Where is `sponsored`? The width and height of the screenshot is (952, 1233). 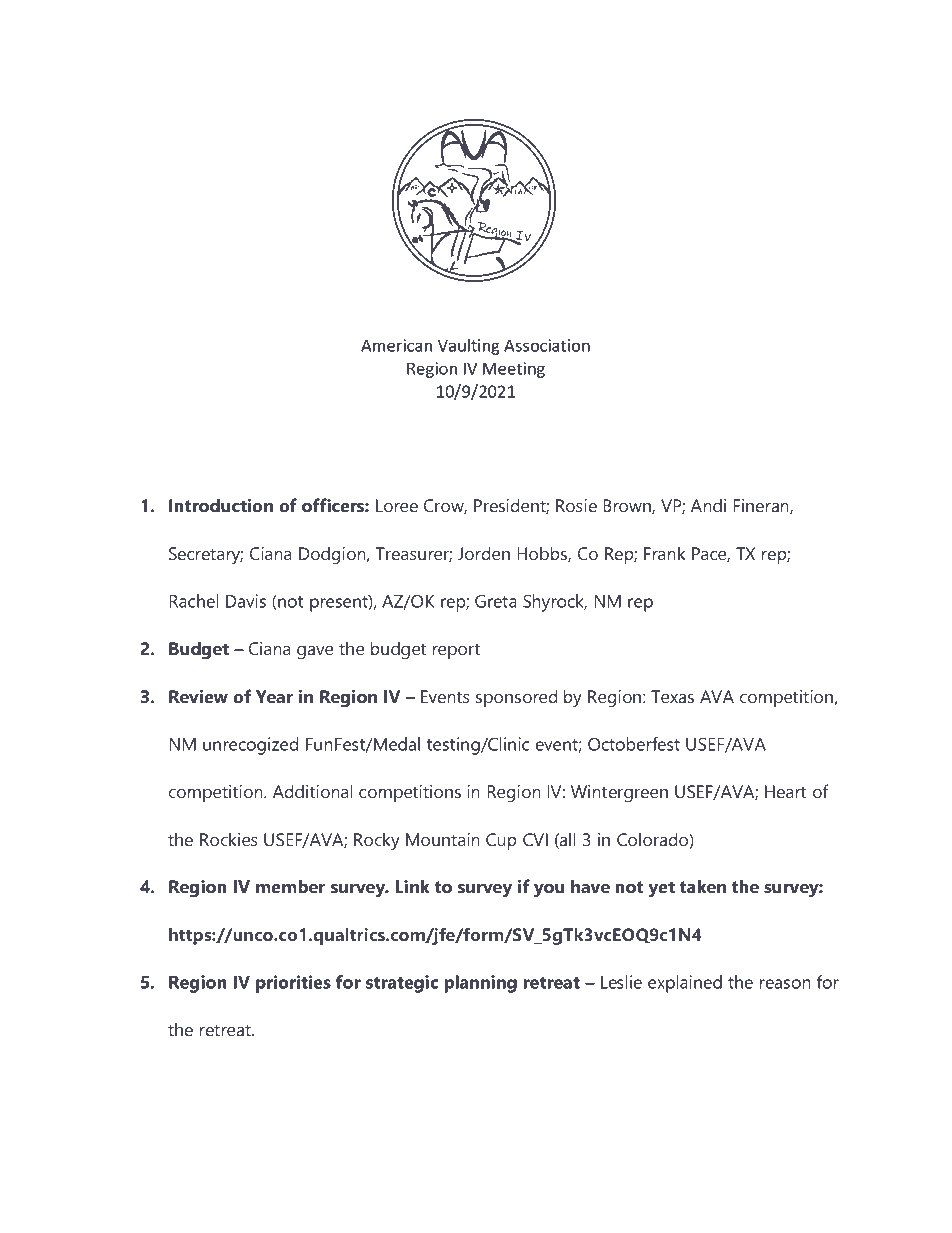 sponsored is located at coordinates (516, 698).
